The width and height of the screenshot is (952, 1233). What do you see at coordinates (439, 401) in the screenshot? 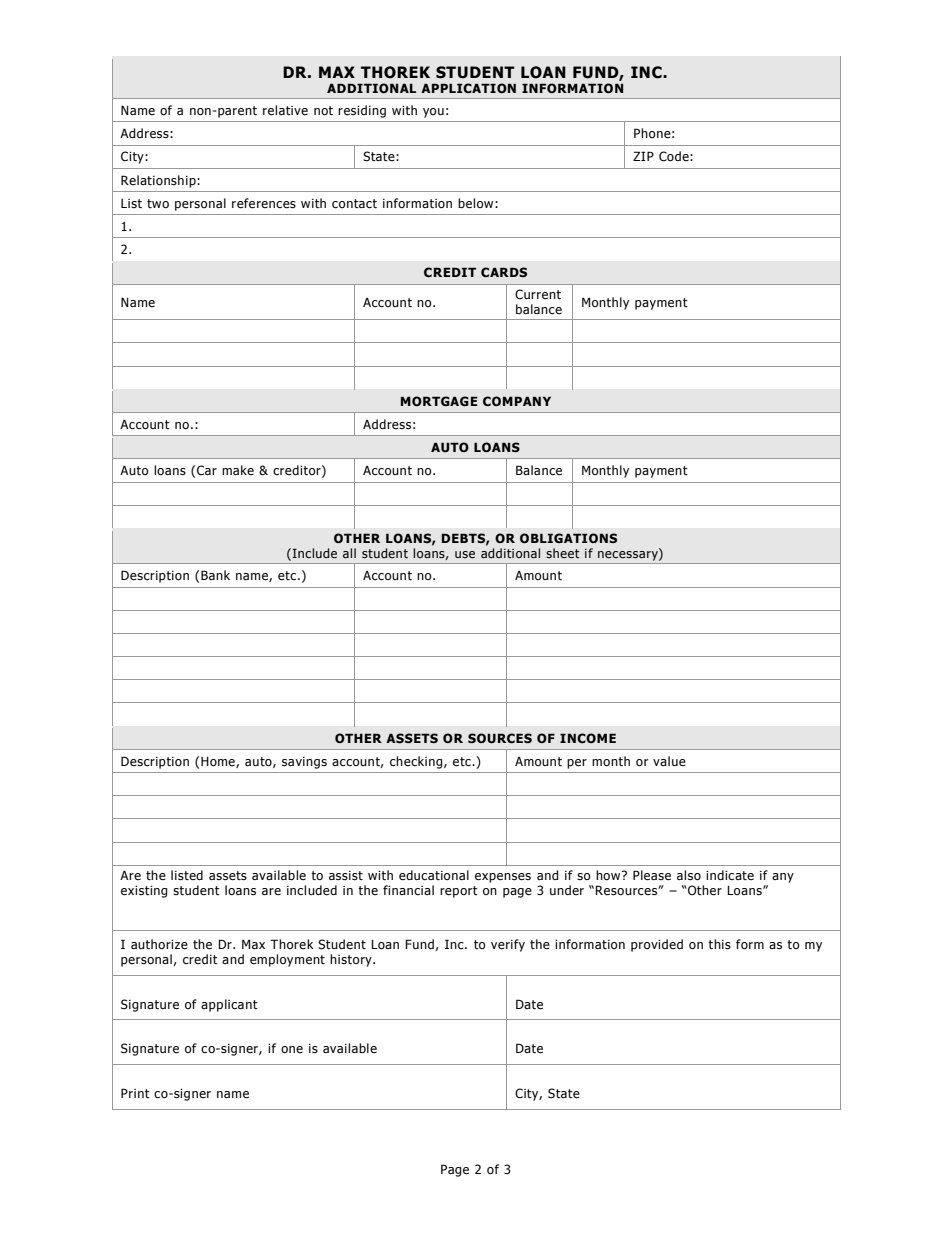
I see `MORTGAGE` at bounding box center [439, 401].
